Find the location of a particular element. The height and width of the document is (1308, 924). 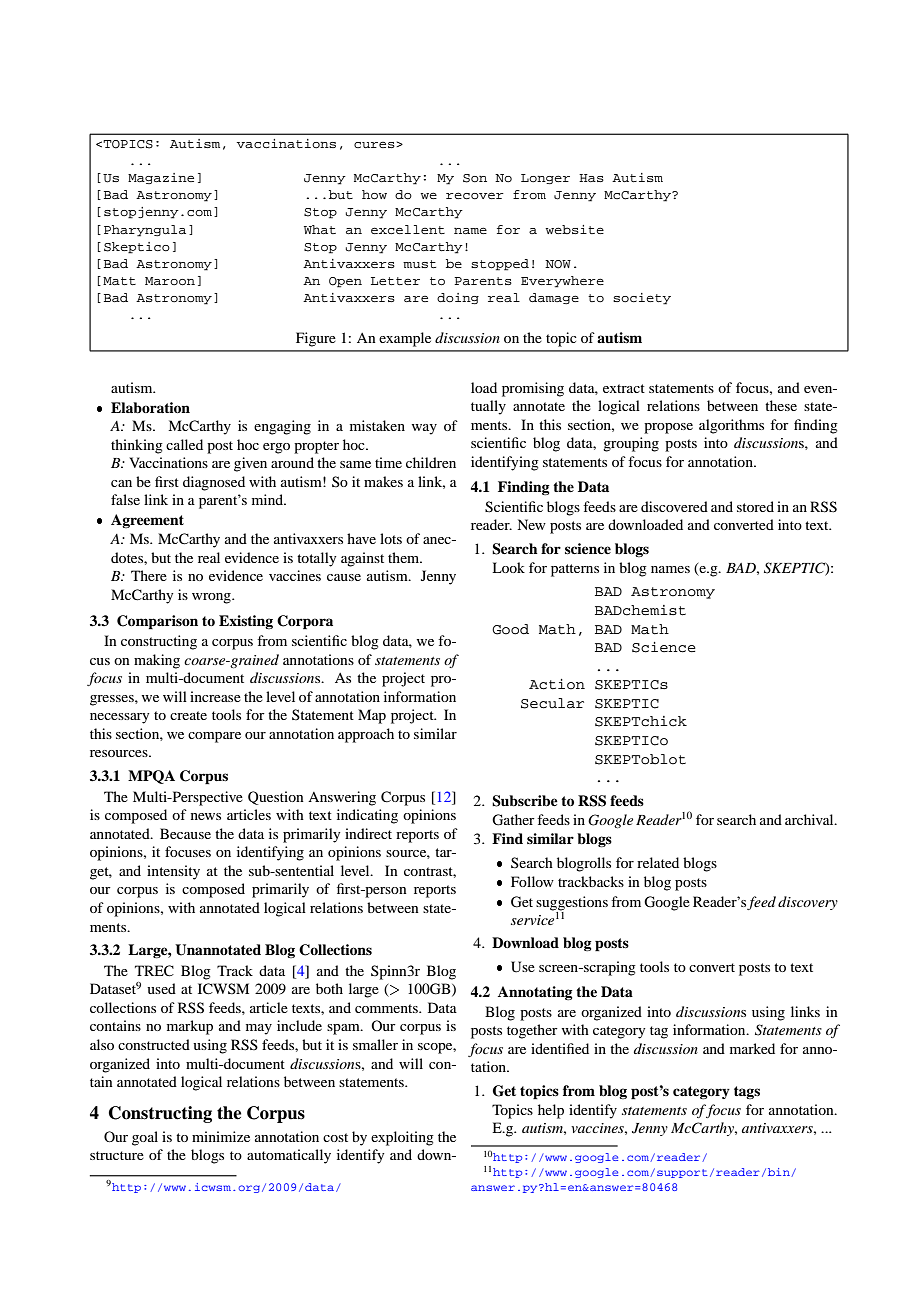

Magazine is located at coordinates (161, 178).
